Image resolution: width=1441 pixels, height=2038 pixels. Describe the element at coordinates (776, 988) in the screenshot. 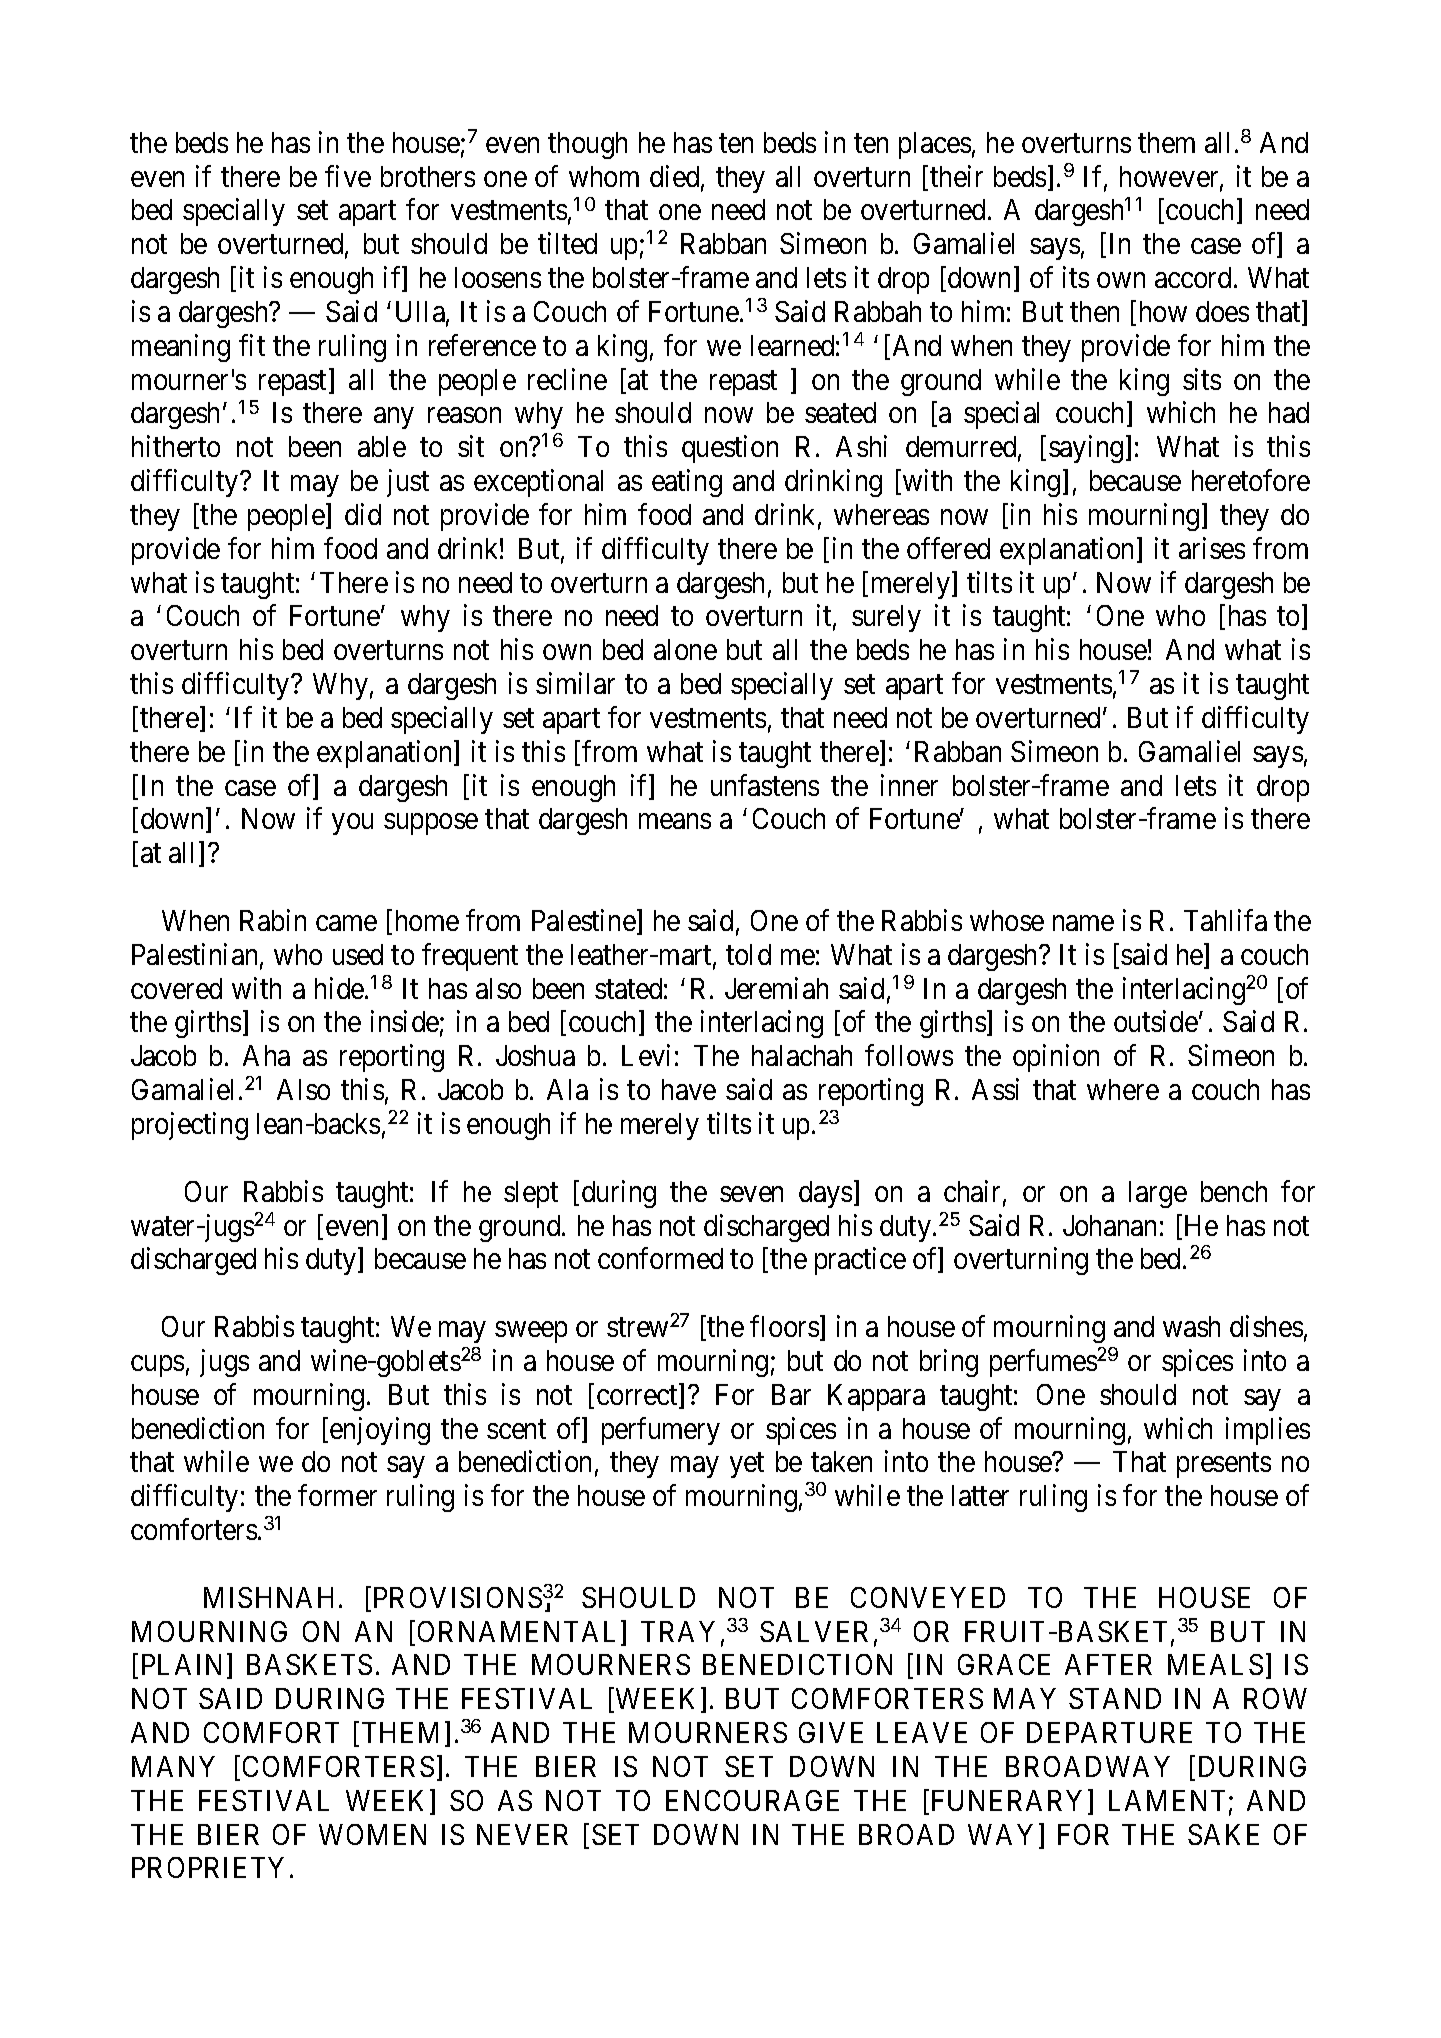

I see `Jeremiah` at that location.
